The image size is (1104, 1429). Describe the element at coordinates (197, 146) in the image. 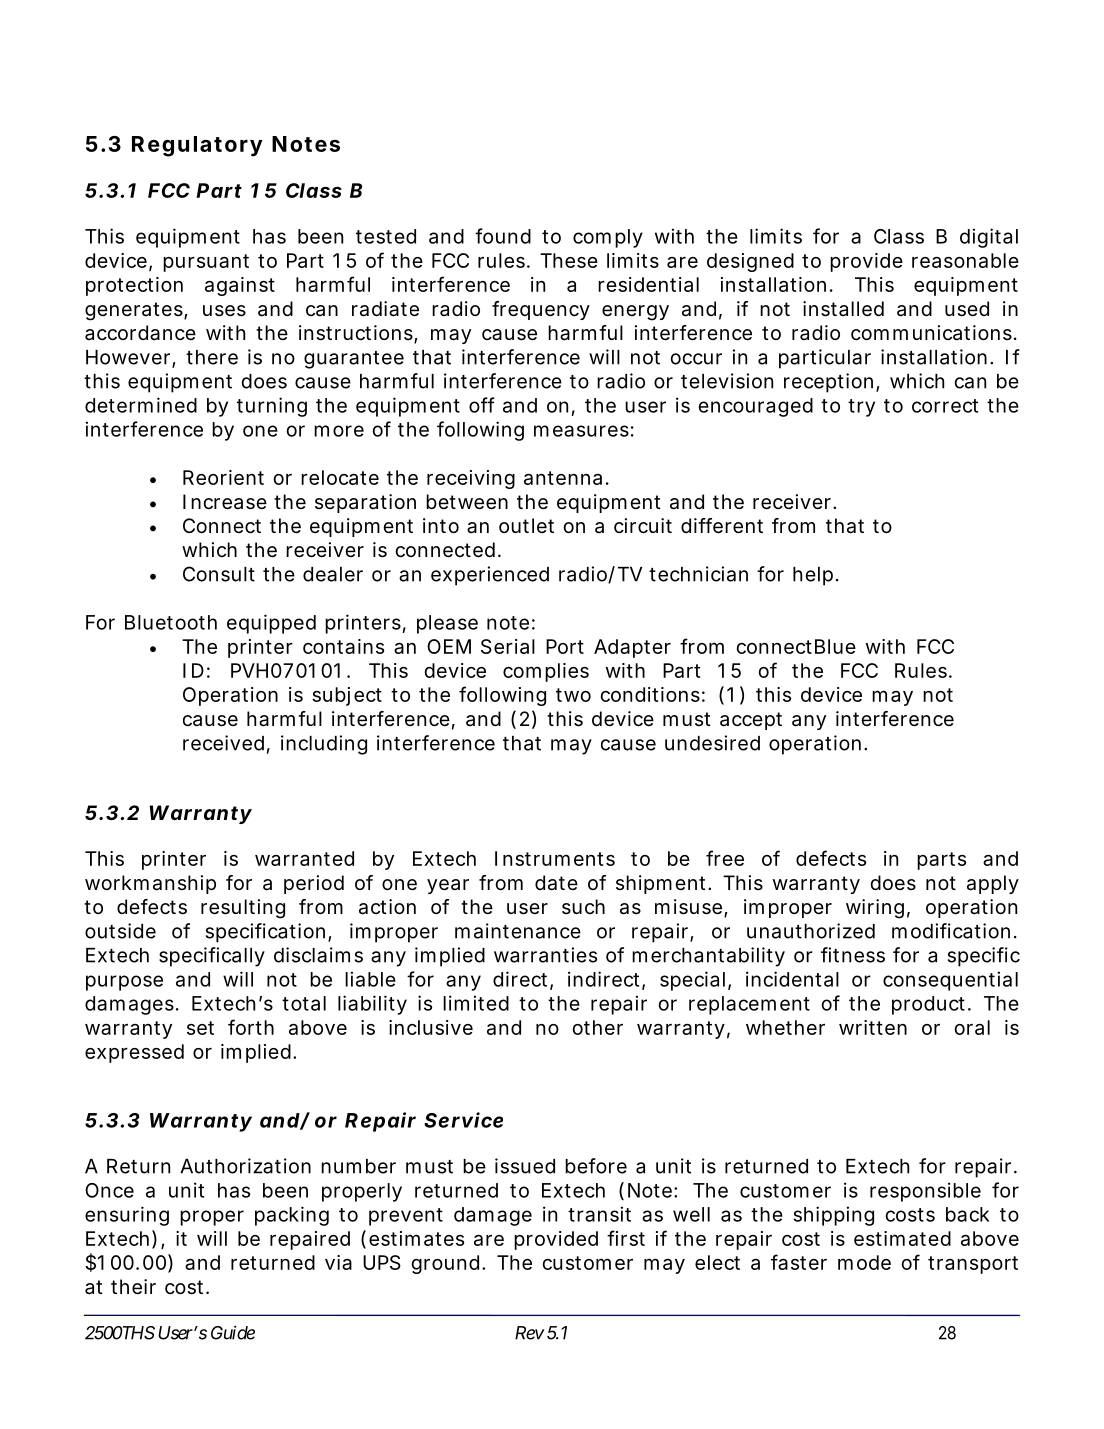

I see `Regulatory` at that location.
